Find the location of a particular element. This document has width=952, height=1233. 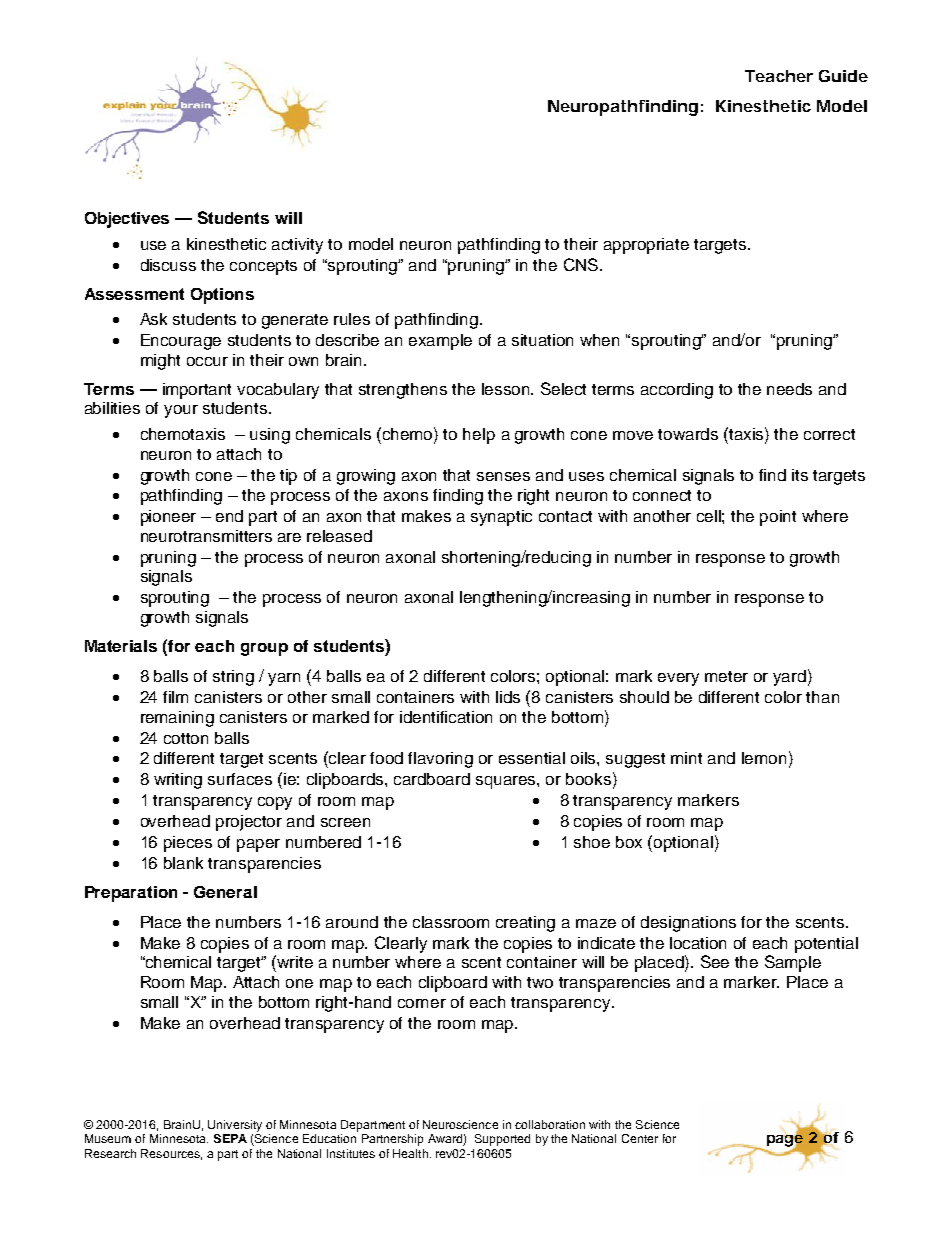

Guide is located at coordinates (843, 76).
